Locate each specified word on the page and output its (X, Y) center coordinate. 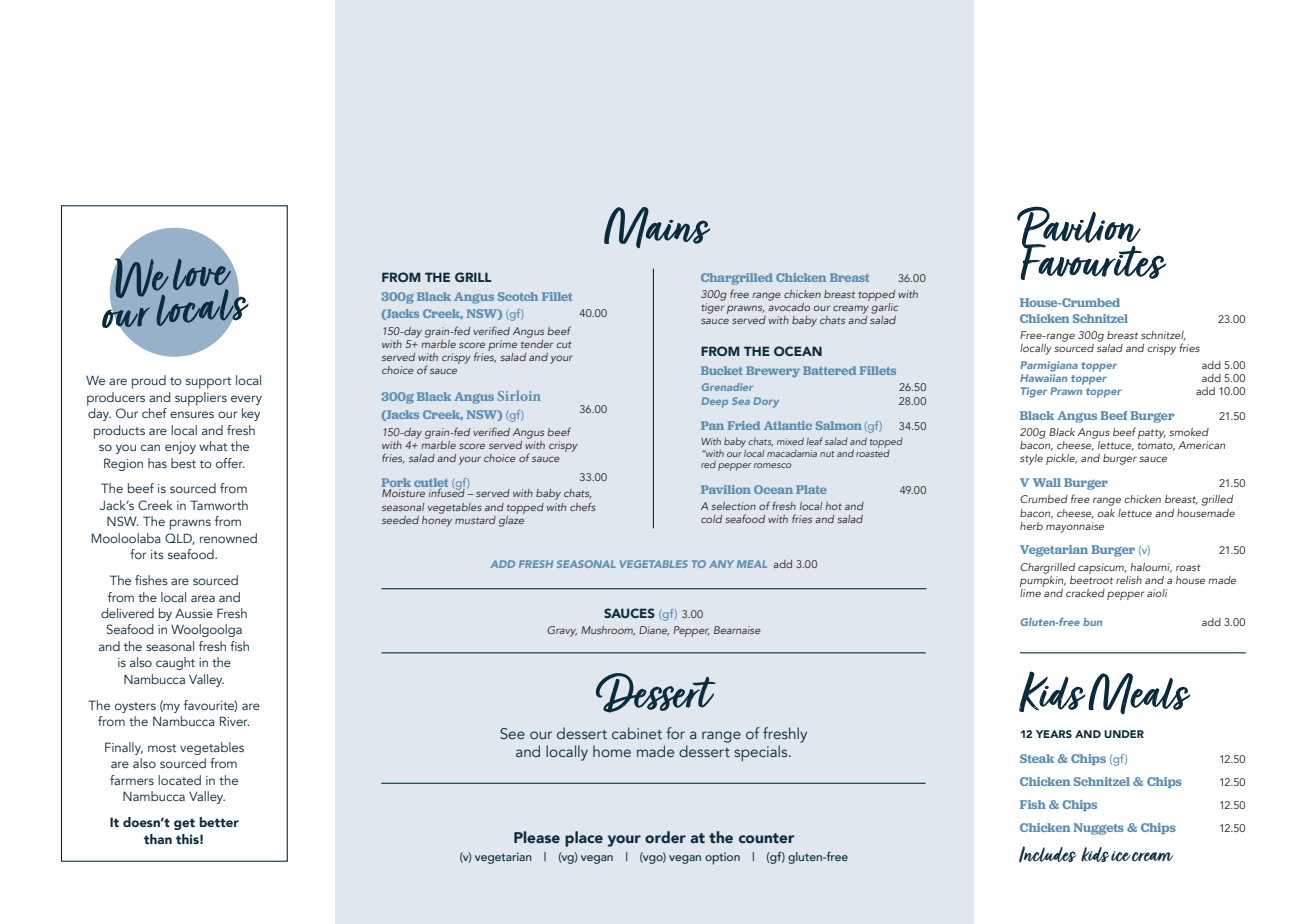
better (219, 822)
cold (711, 519)
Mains (657, 227)
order (665, 837)
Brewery (773, 371)
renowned (228, 538)
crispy (1161, 349)
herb (1031, 526)
